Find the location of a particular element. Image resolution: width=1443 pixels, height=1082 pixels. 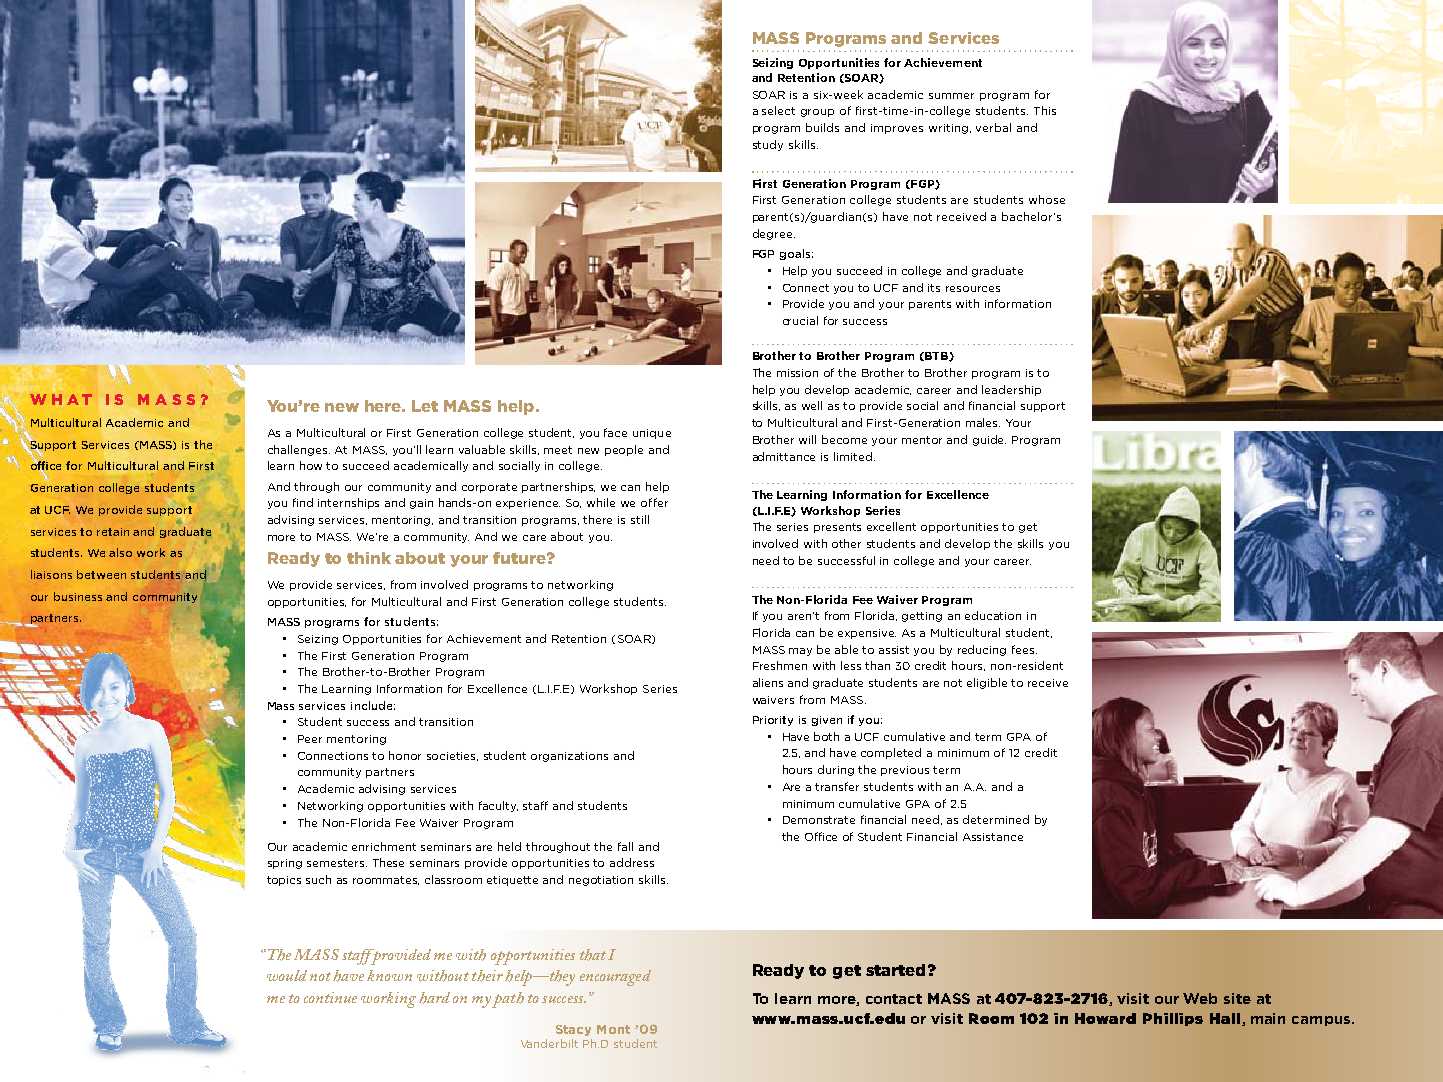

select is located at coordinates (778, 110).
